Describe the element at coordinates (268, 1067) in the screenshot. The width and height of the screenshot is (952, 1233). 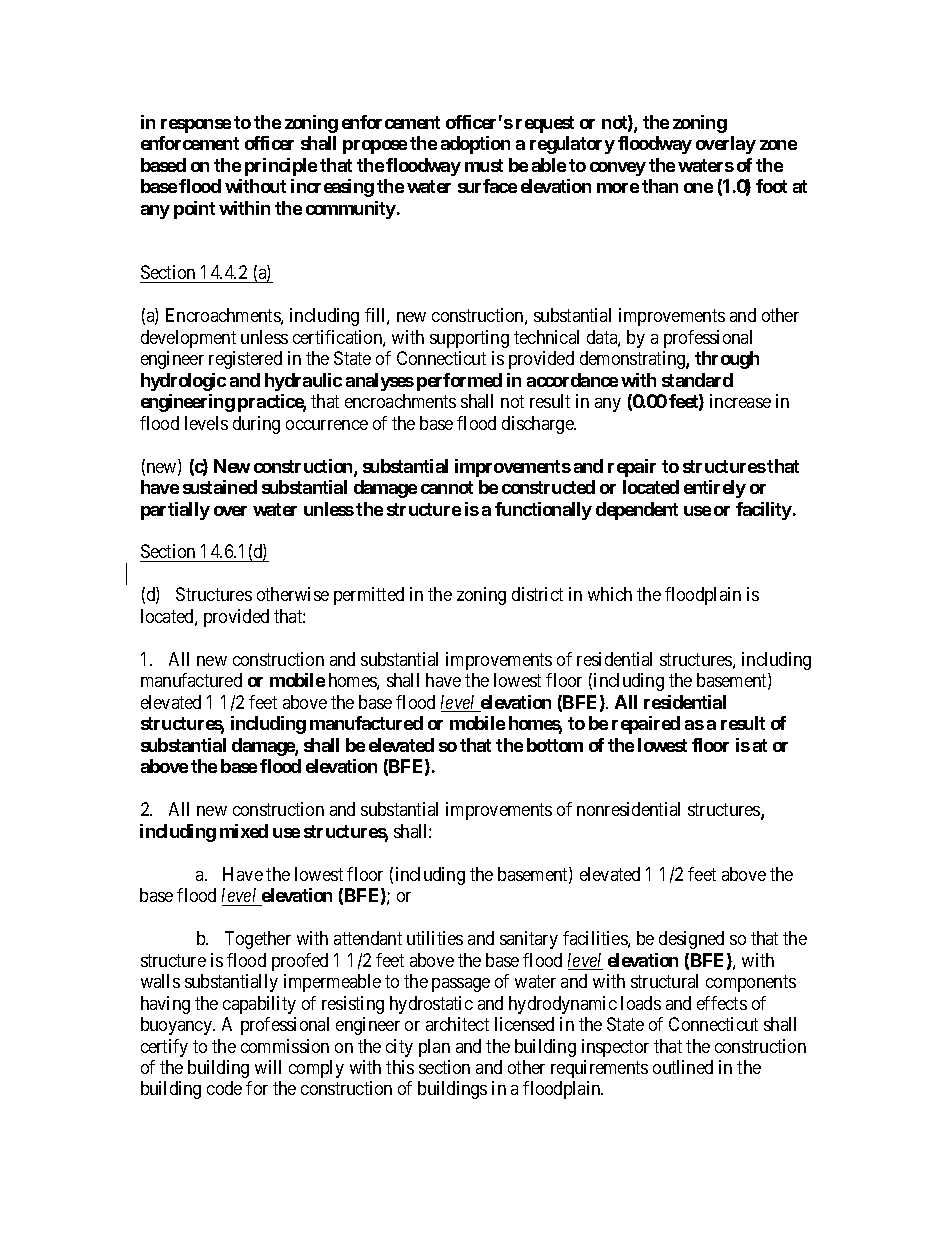
I see `will` at that location.
